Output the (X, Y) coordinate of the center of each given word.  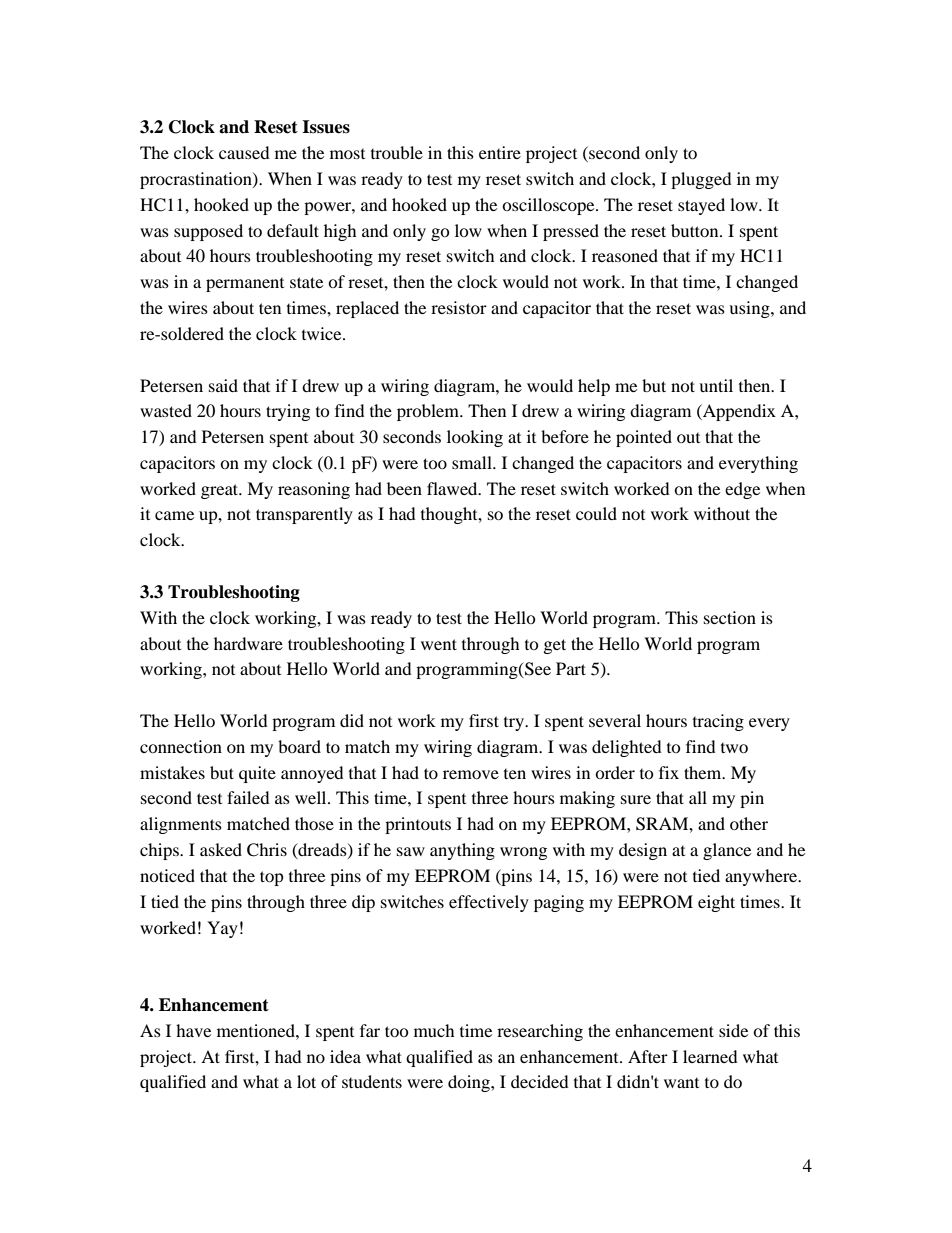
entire (500, 152)
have (193, 1030)
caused (244, 152)
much (434, 1030)
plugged (701, 180)
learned (710, 1056)
